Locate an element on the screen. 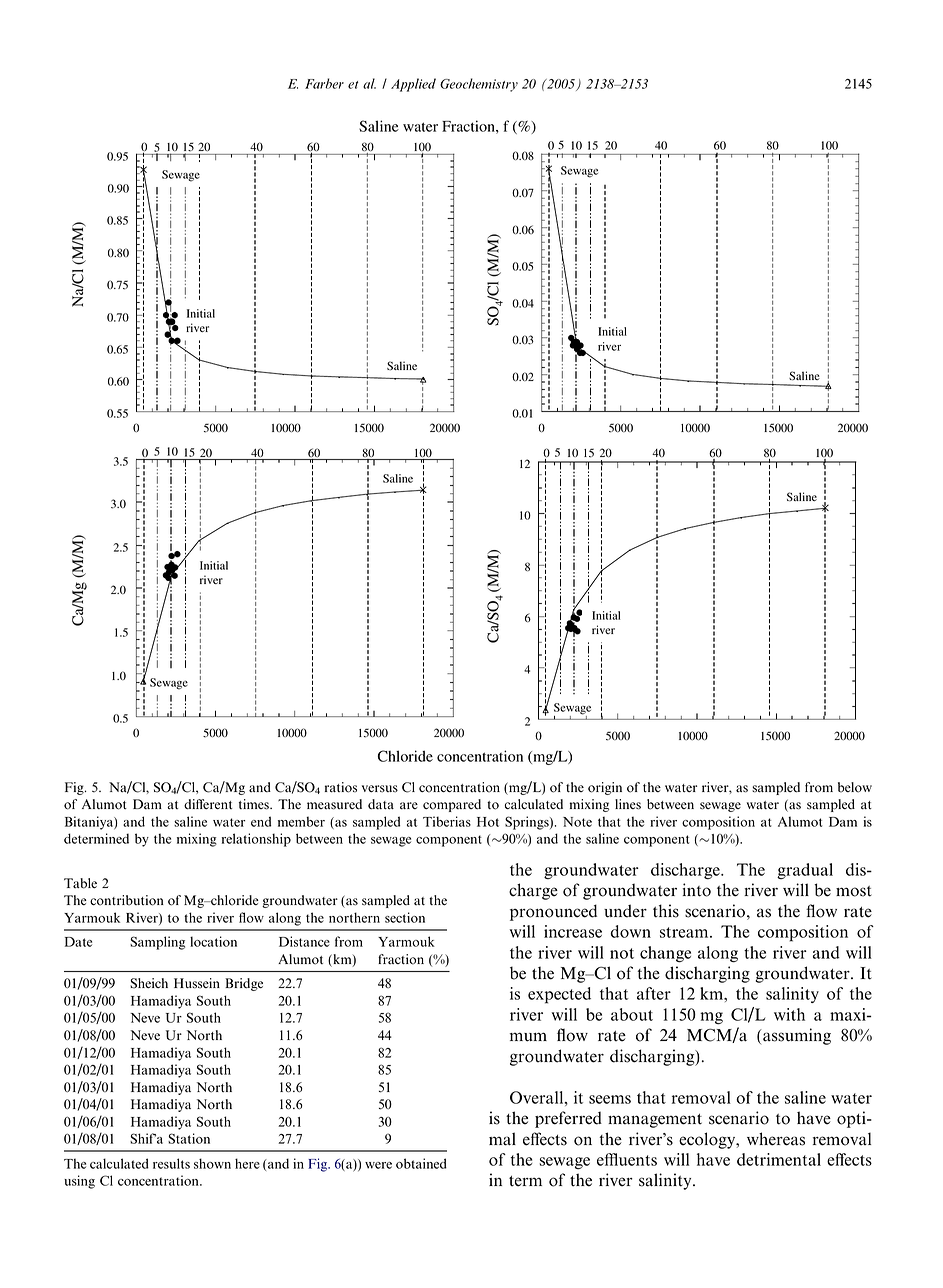 The width and height of the screenshot is (943, 1288). Applied is located at coordinates (413, 85).
